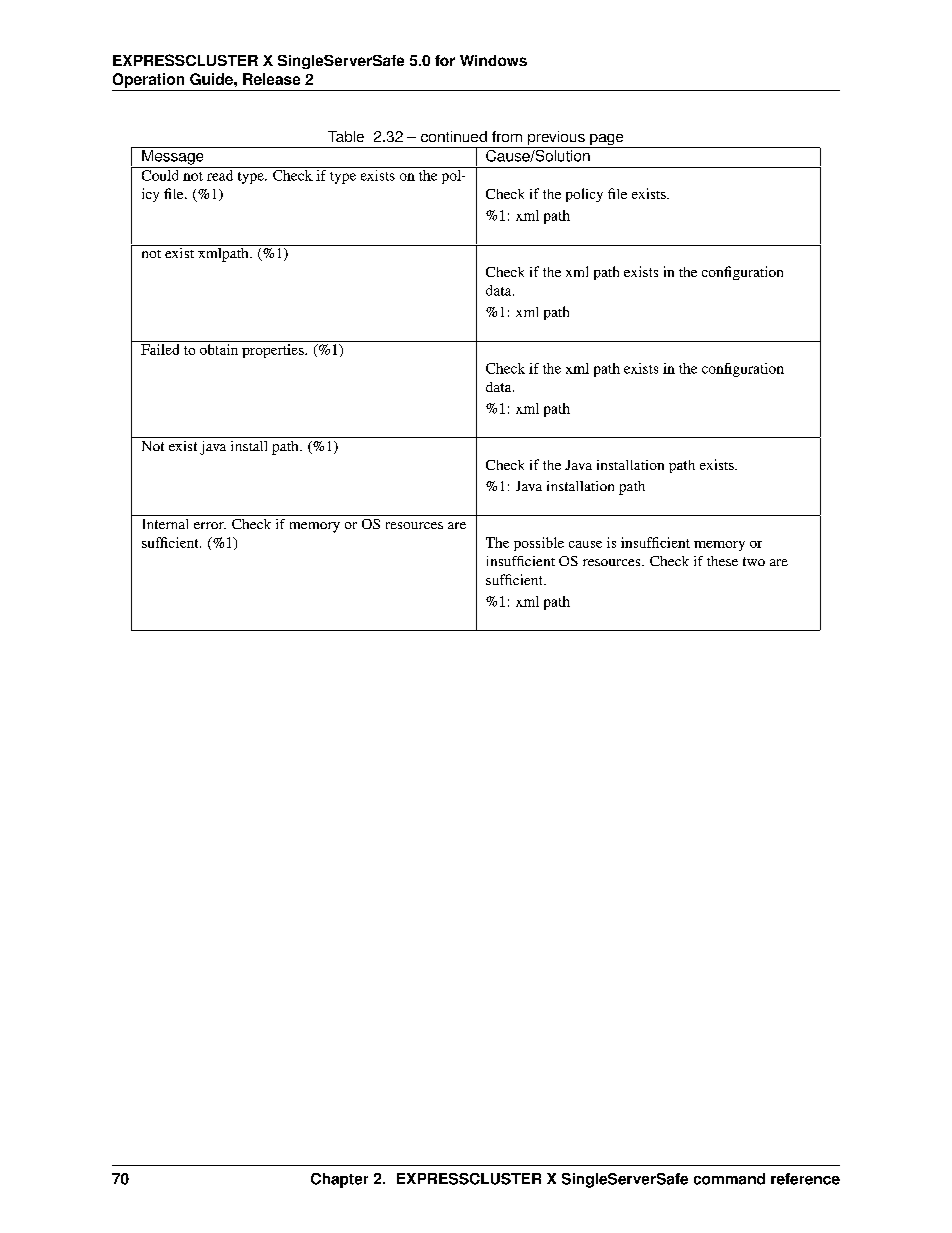 This screenshot has width=952, height=1233. I want to click on Windows, so click(493, 60).
